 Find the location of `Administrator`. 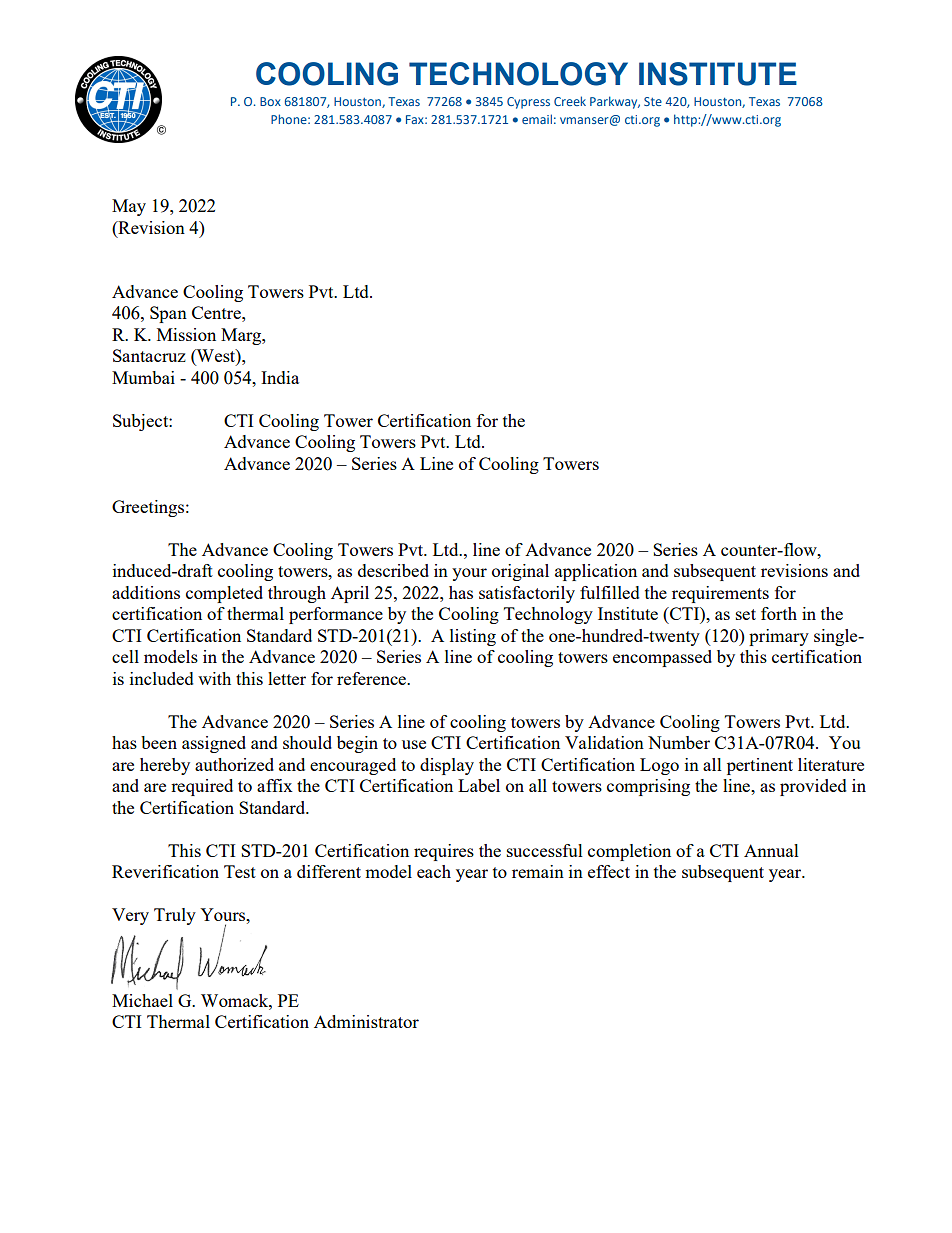

Administrator is located at coordinates (366, 1021).
